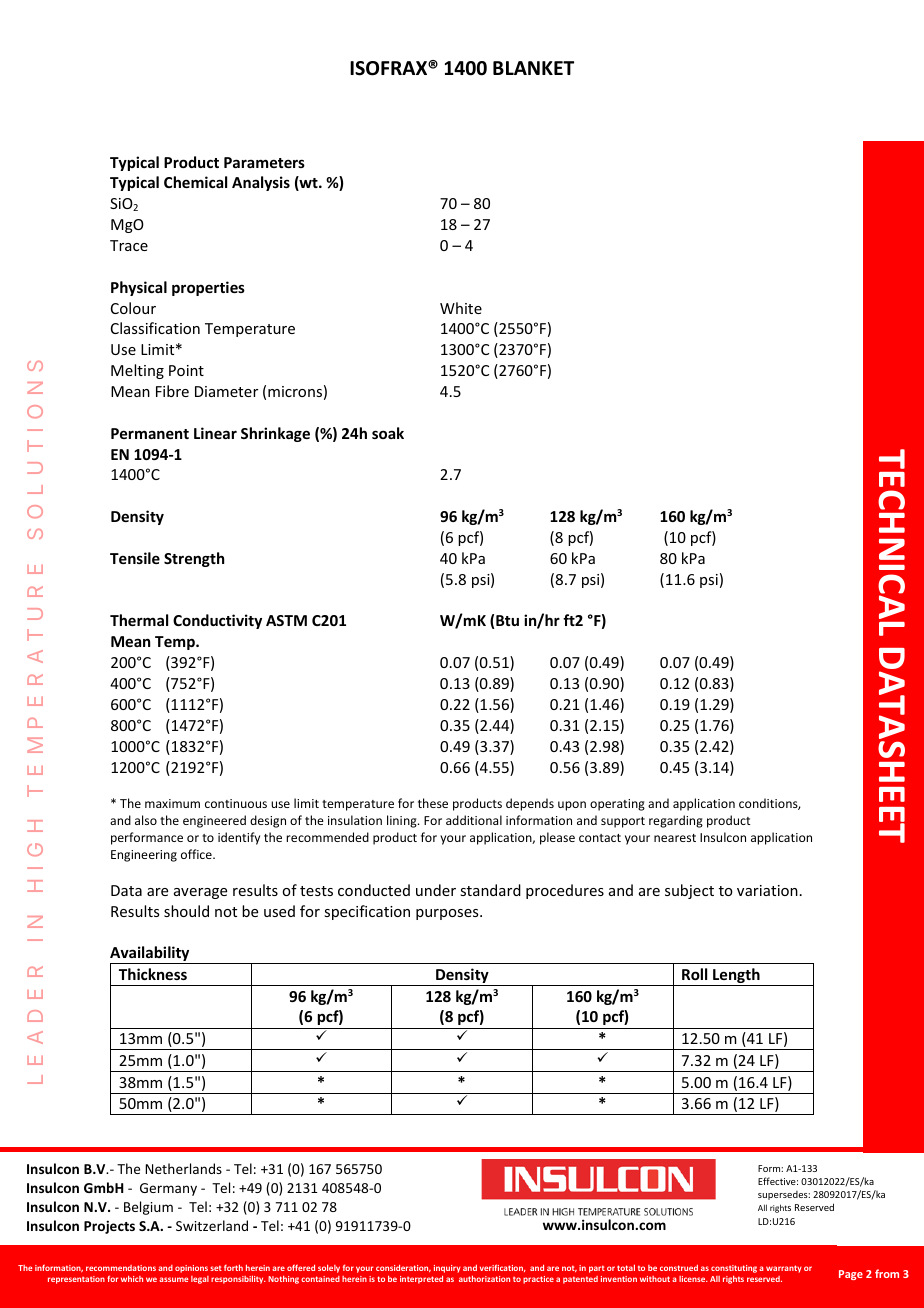 Image resolution: width=924 pixels, height=1308 pixels. Describe the element at coordinates (676, 821) in the screenshot. I see `regarding` at that location.
